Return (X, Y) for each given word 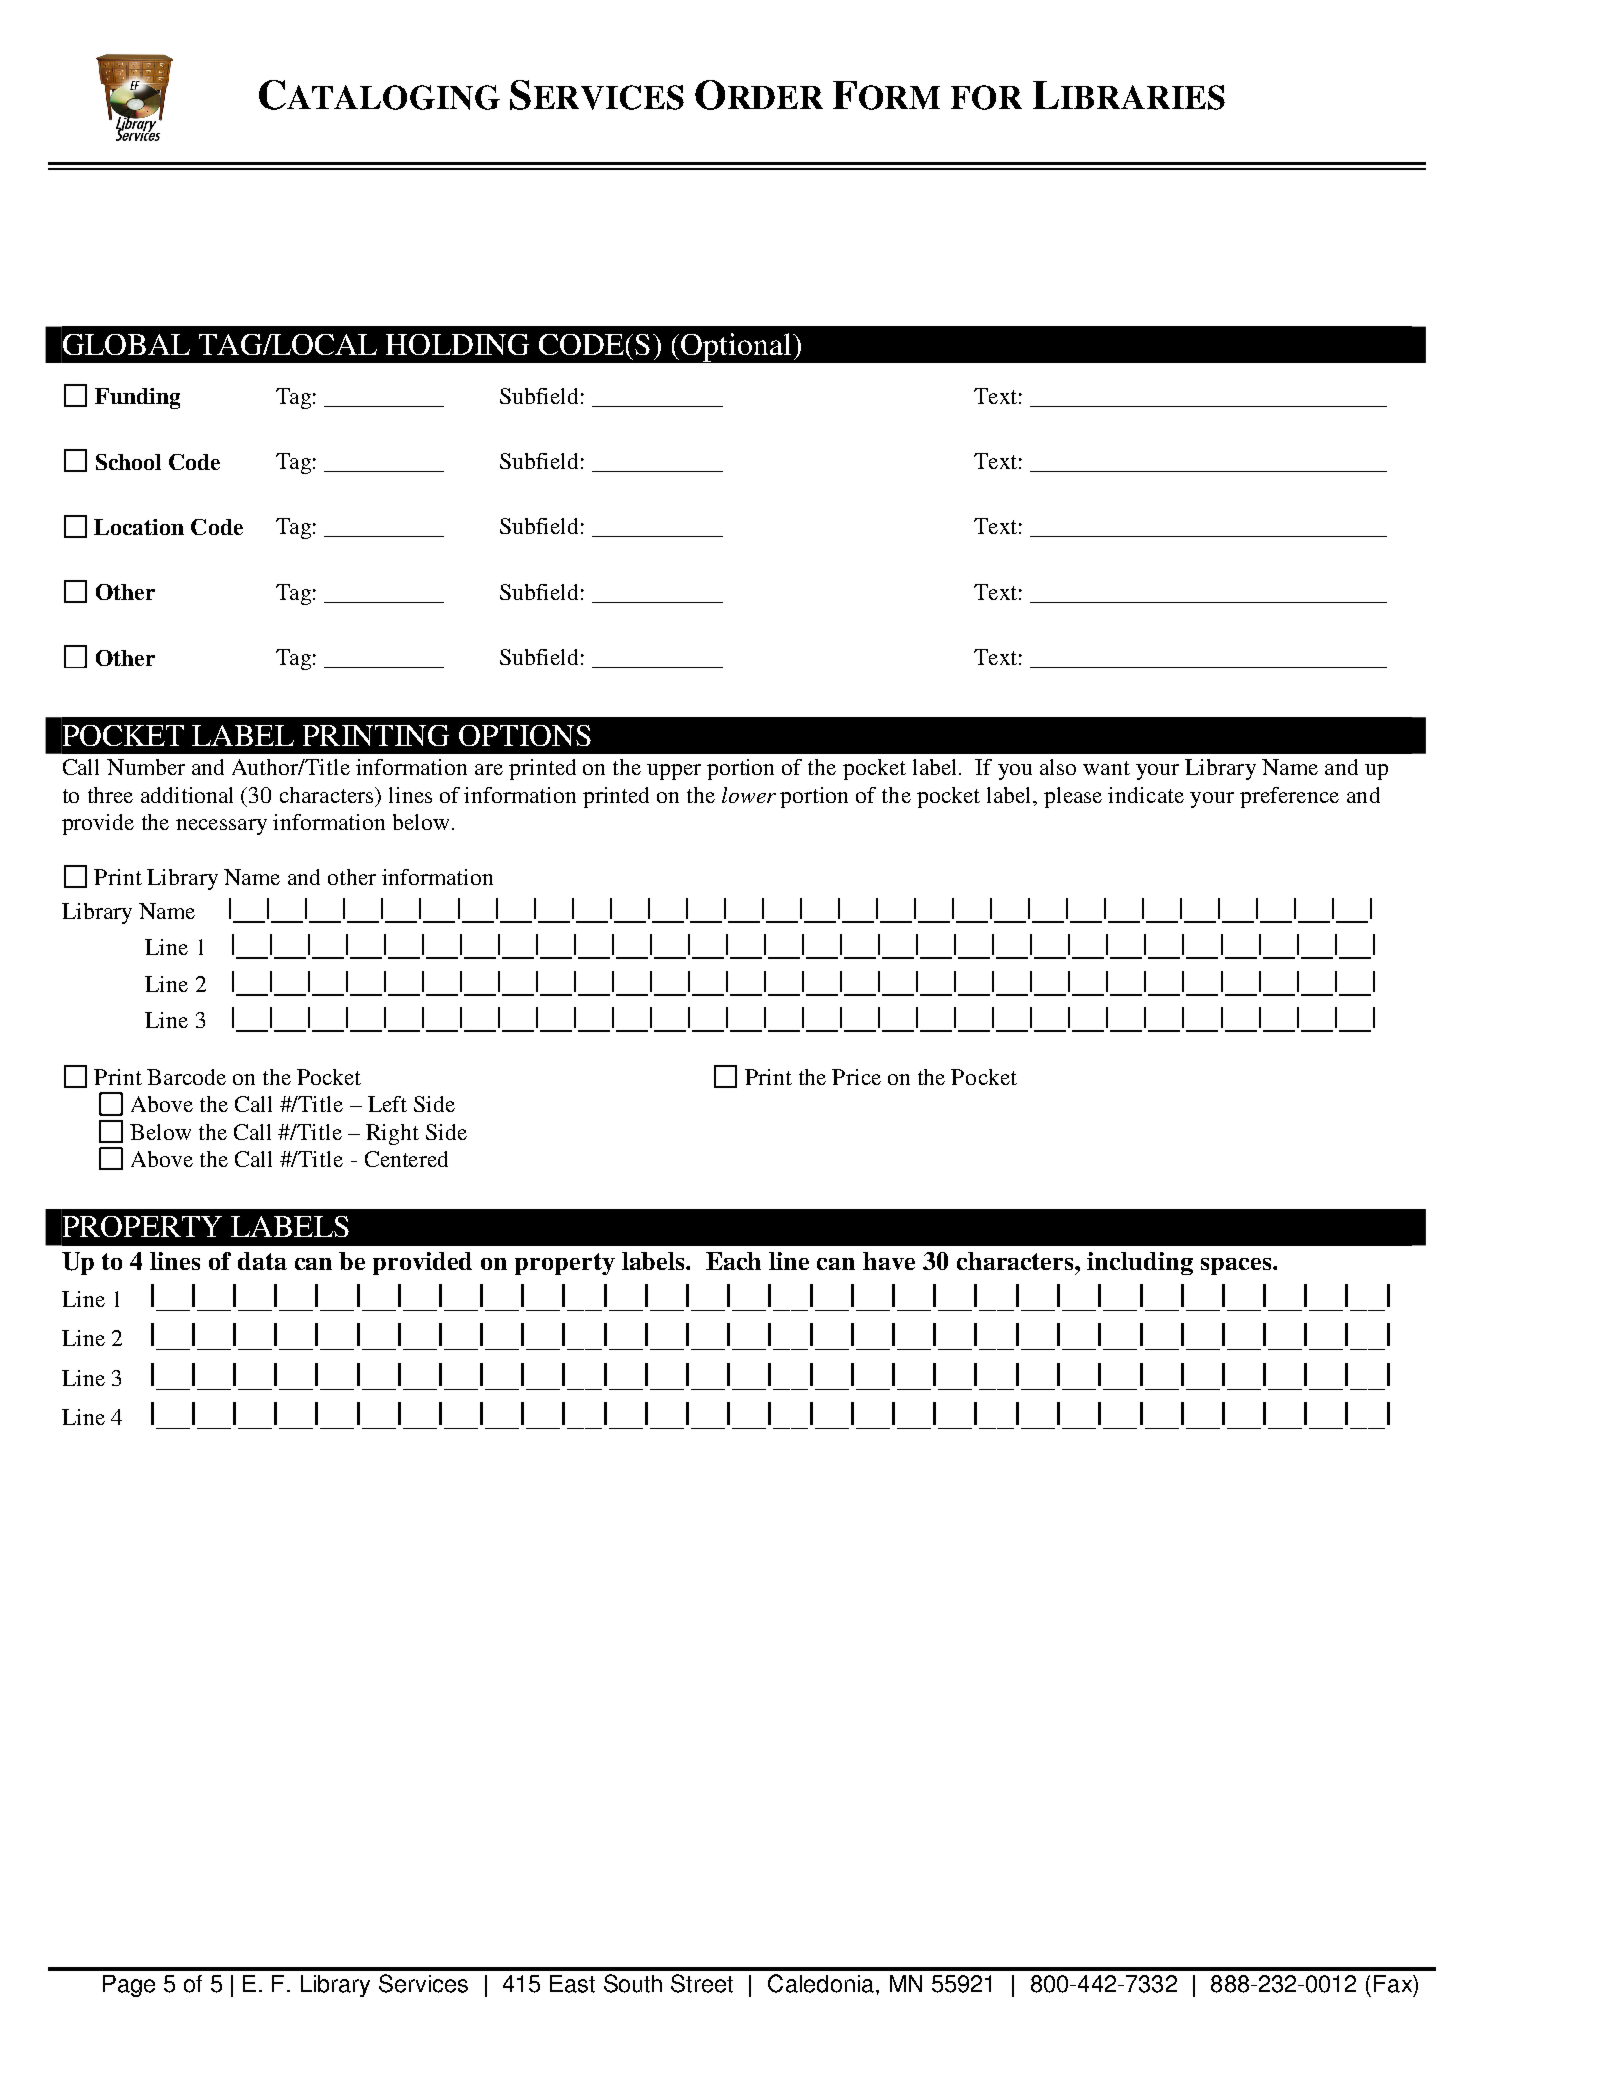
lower (749, 795)
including (1140, 1263)
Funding (137, 398)
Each (733, 1261)
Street (702, 1983)
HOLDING (457, 344)
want (1106, 768)
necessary (221, 827)
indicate (1146, 795)
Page (129, 1986)
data (262, 1261)
